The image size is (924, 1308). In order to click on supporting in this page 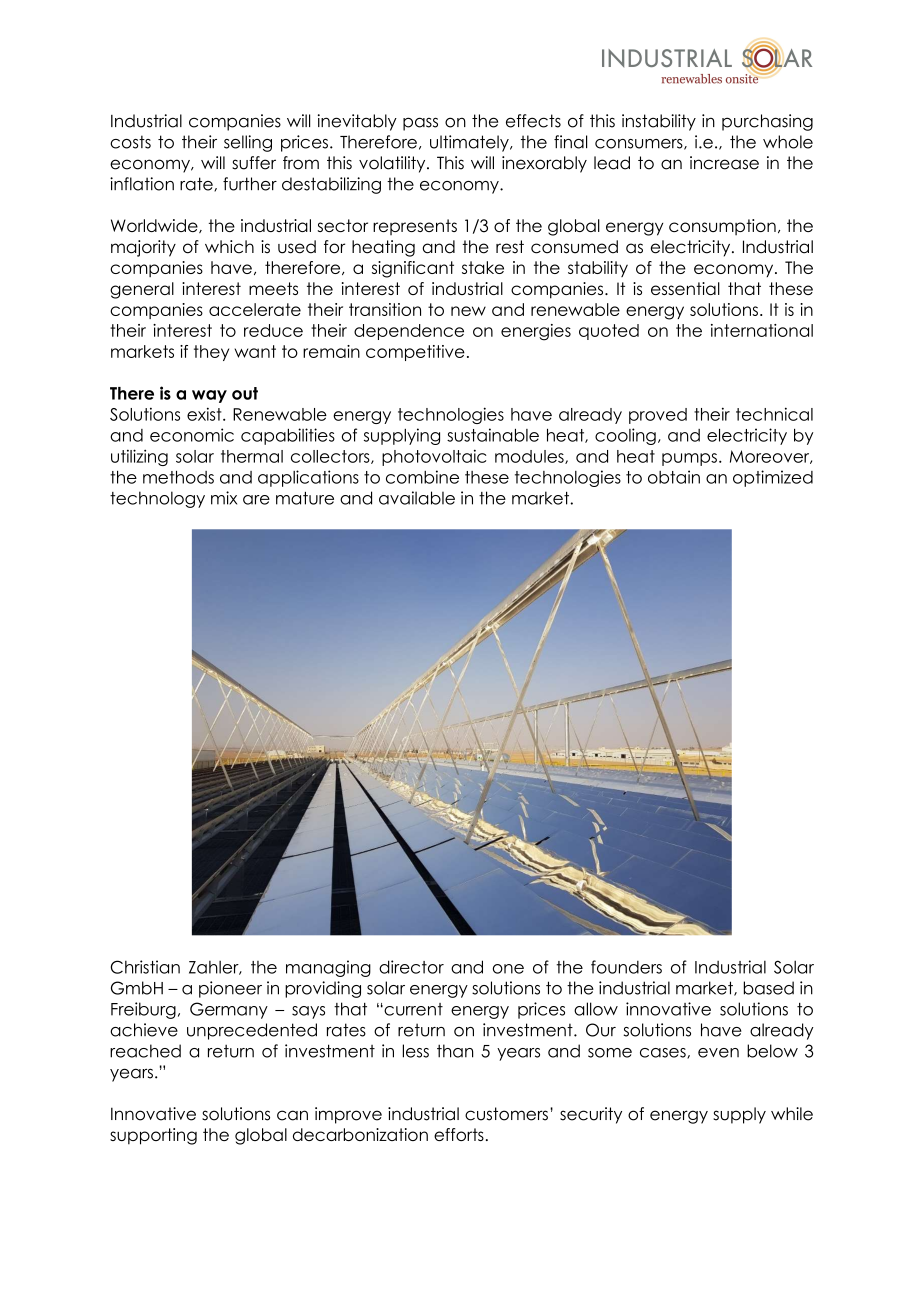, I will do `click(153, 1136)`.
